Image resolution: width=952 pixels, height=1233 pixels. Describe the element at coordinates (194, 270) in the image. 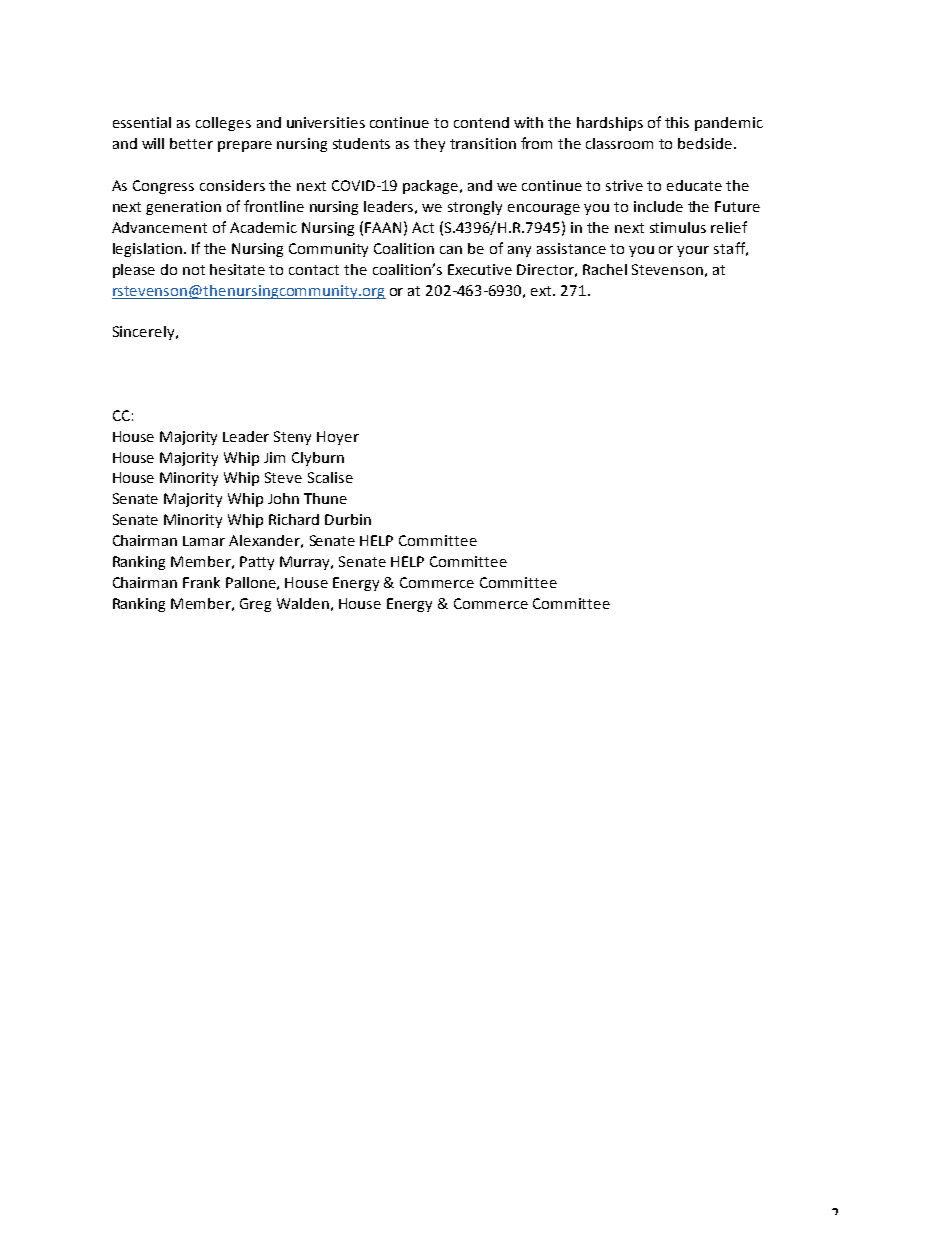

I see `not` at that location.
